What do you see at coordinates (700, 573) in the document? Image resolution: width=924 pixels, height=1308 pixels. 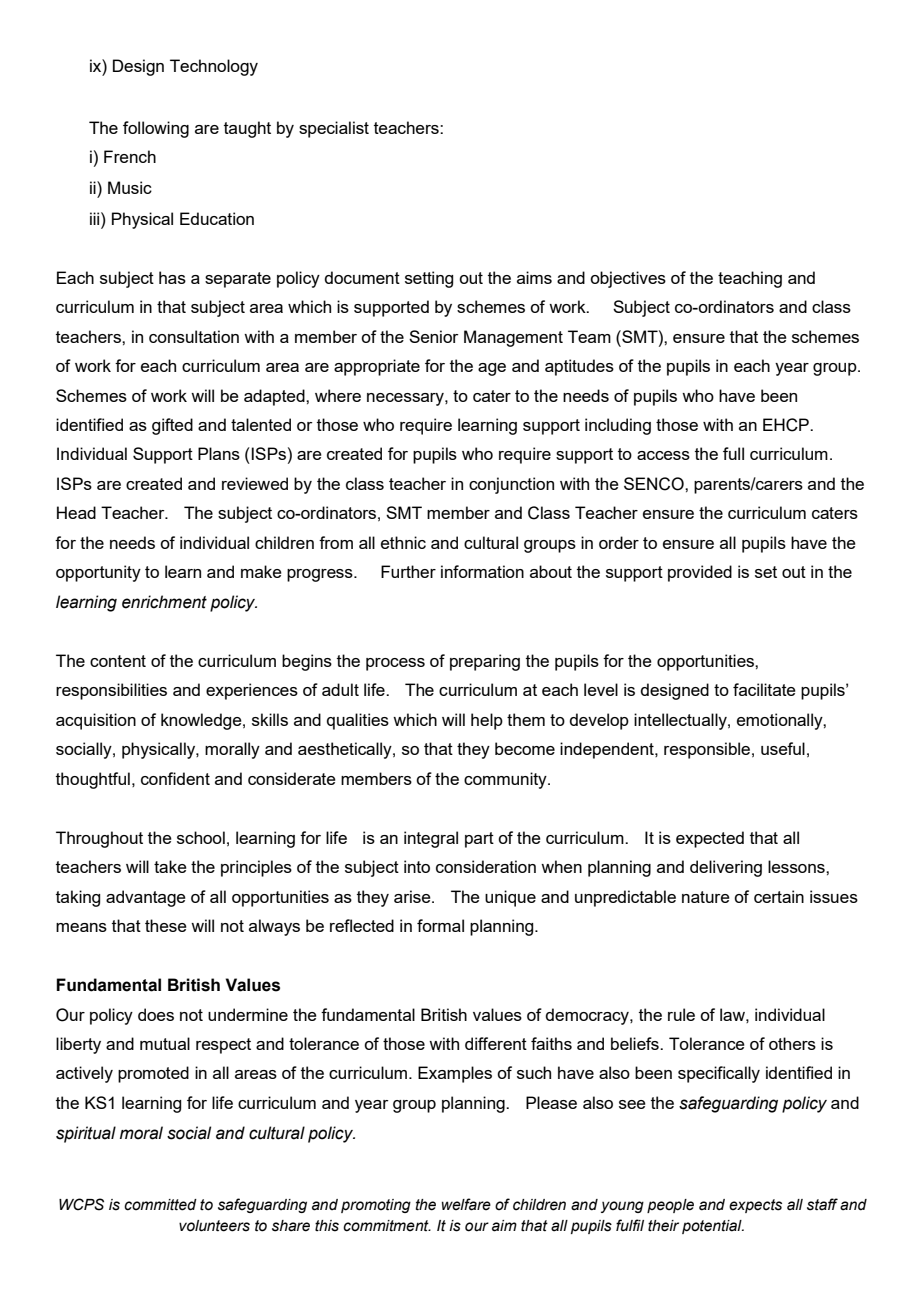 I see `provided` at bounding box center [700, 573].
